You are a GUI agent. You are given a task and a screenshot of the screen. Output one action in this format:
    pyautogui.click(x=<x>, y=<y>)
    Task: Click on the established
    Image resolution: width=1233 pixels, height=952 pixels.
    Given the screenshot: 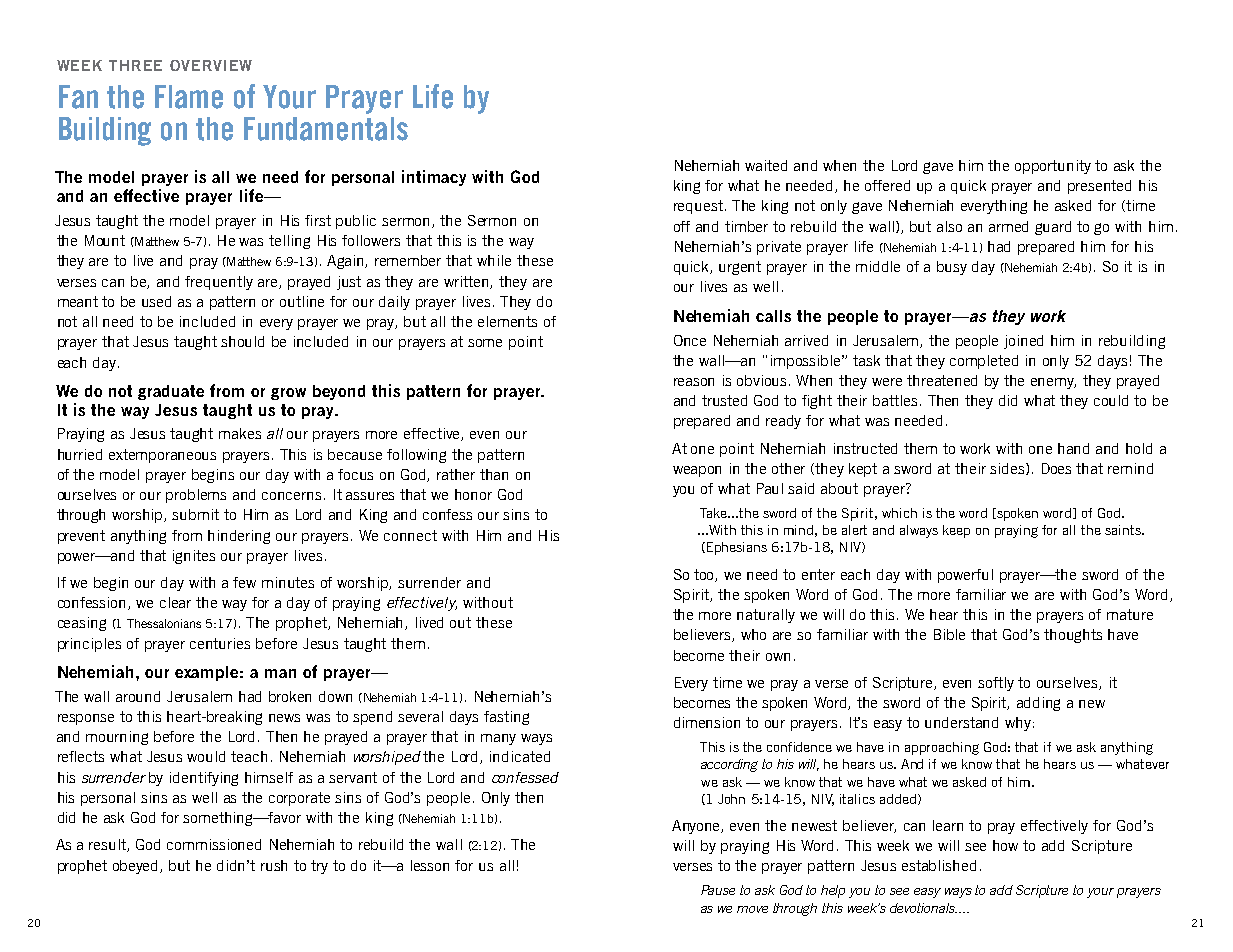 What is the action you would take?
    pyautogui.click(x=939, y=865)
